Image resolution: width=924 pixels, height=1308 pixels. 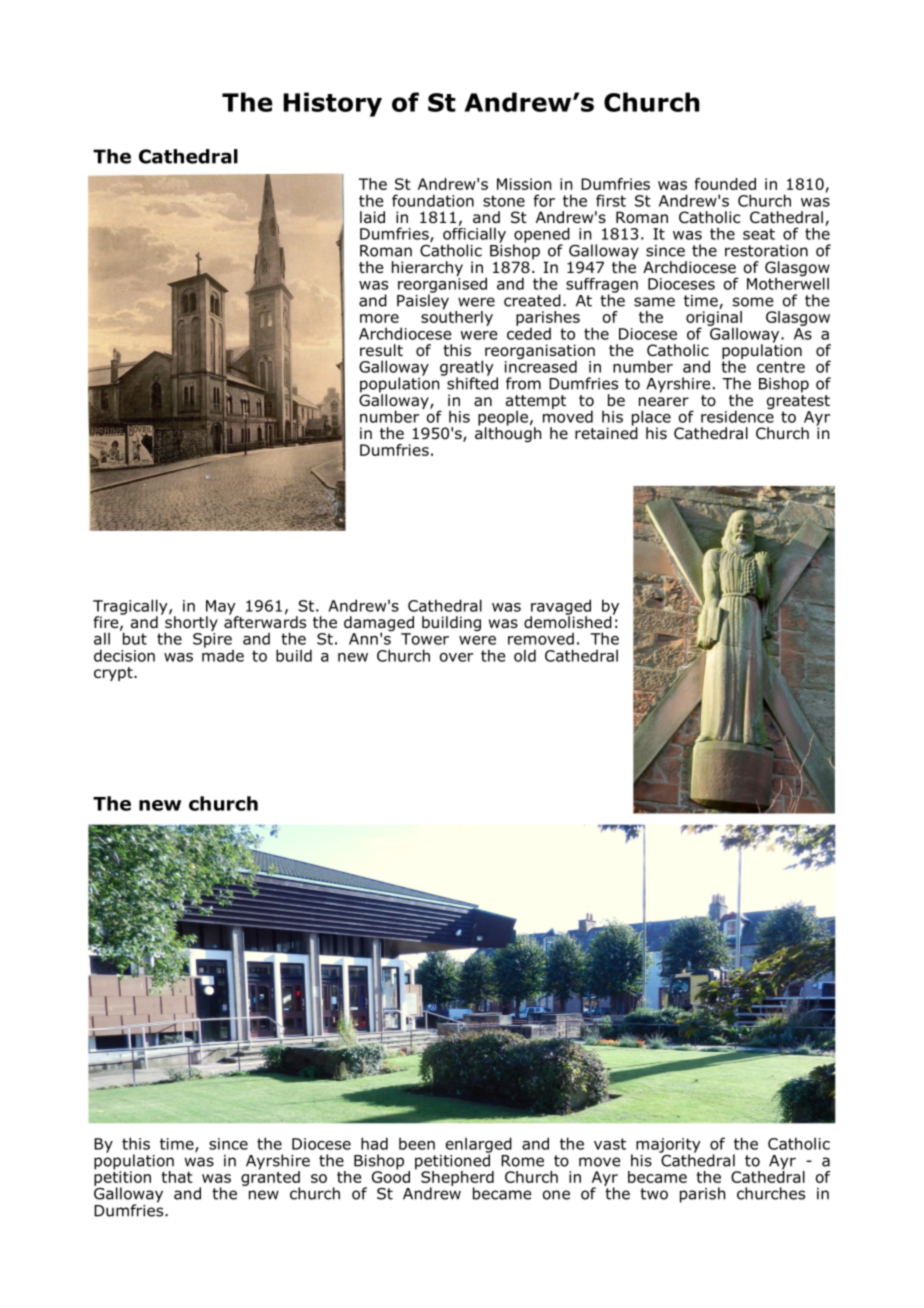 What do you see at coordinates (332, 104) in the screenshot?
I see `History` at bounding box center [332, 104].
